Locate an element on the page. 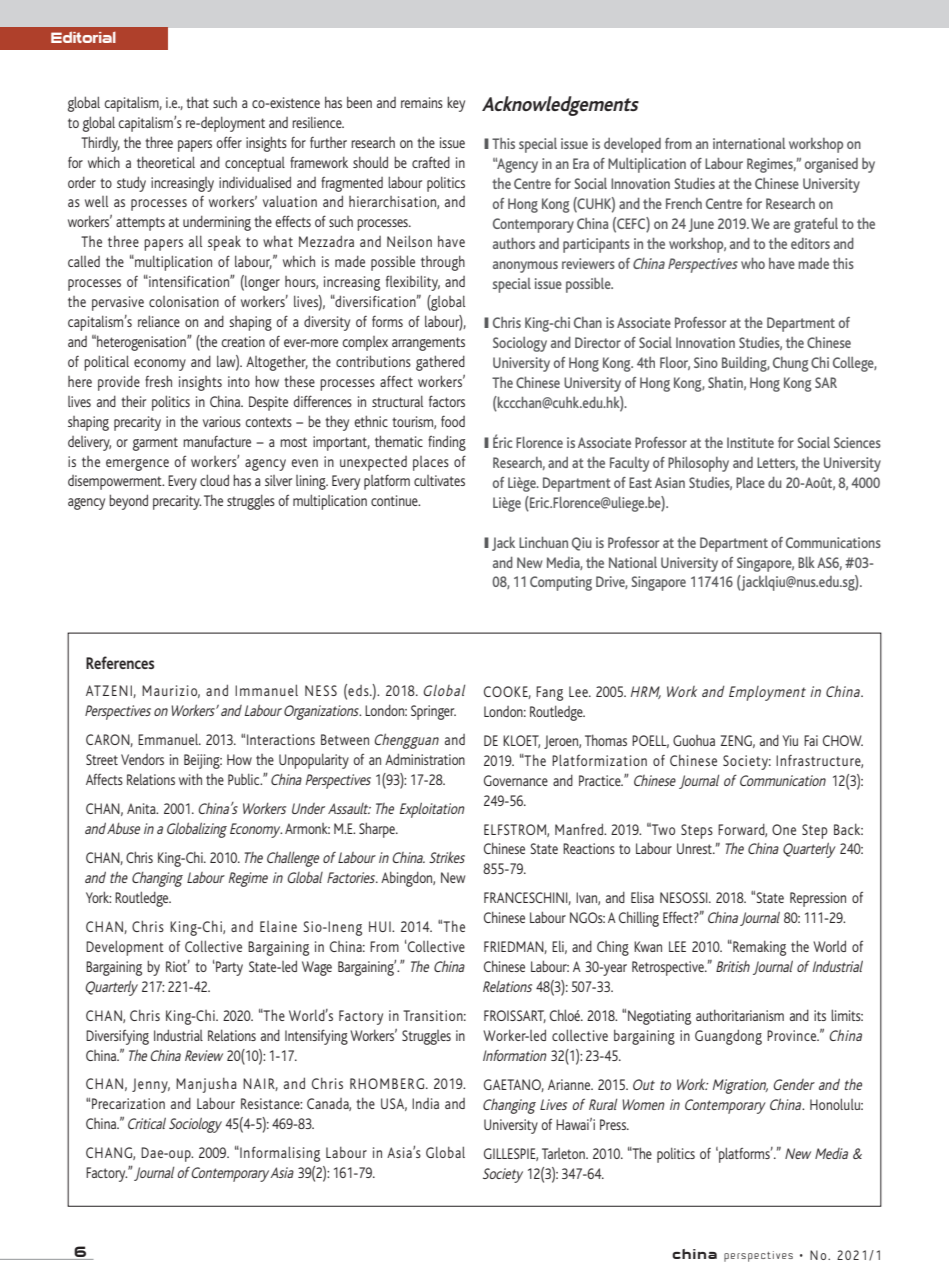 This page has height=1288, width=949. Computing is located at coordinates (561, 583).
